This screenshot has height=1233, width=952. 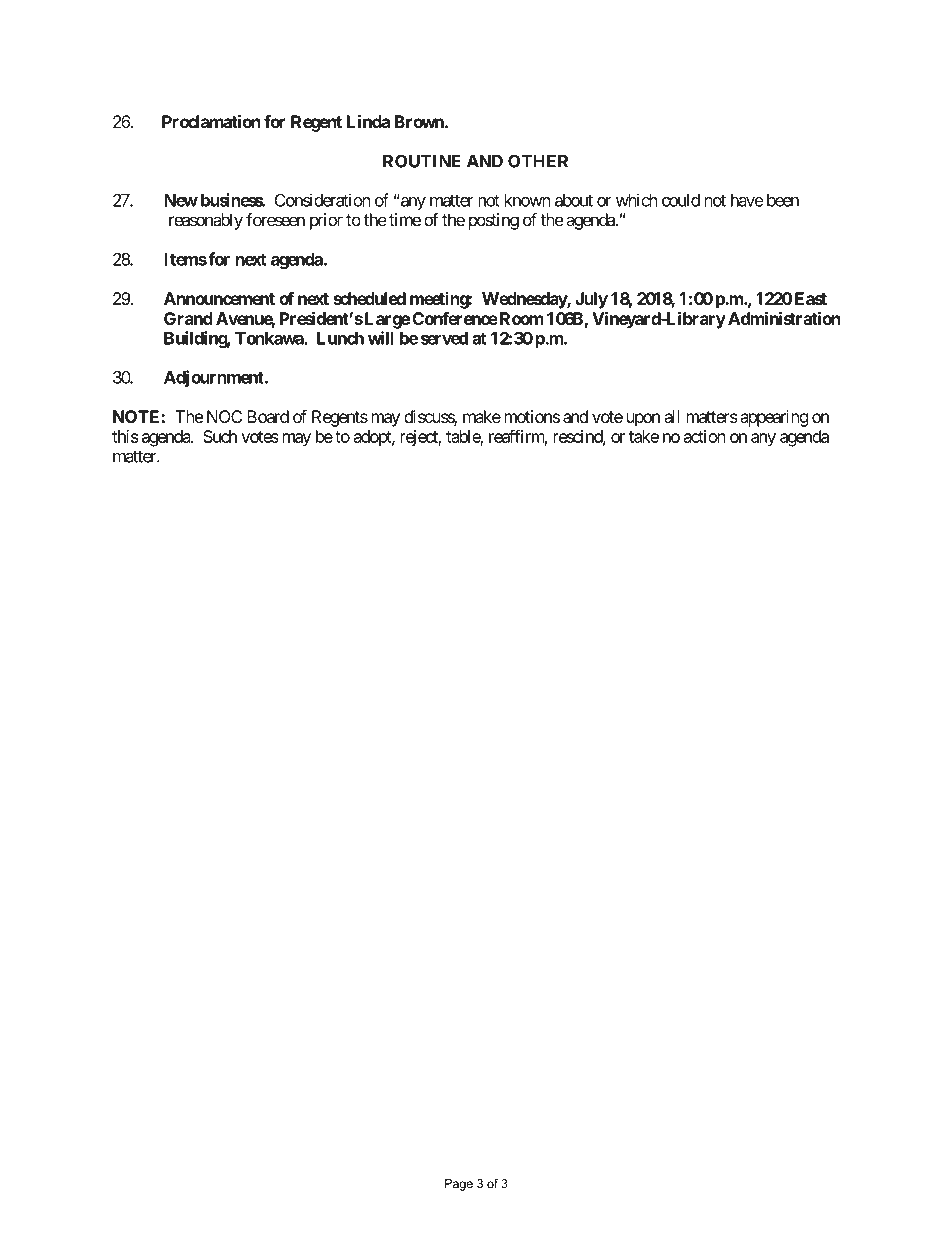 What do you see at coordinates (643, 420) in the screenshot?
I see `upon` at bounding box center [643, 420].
